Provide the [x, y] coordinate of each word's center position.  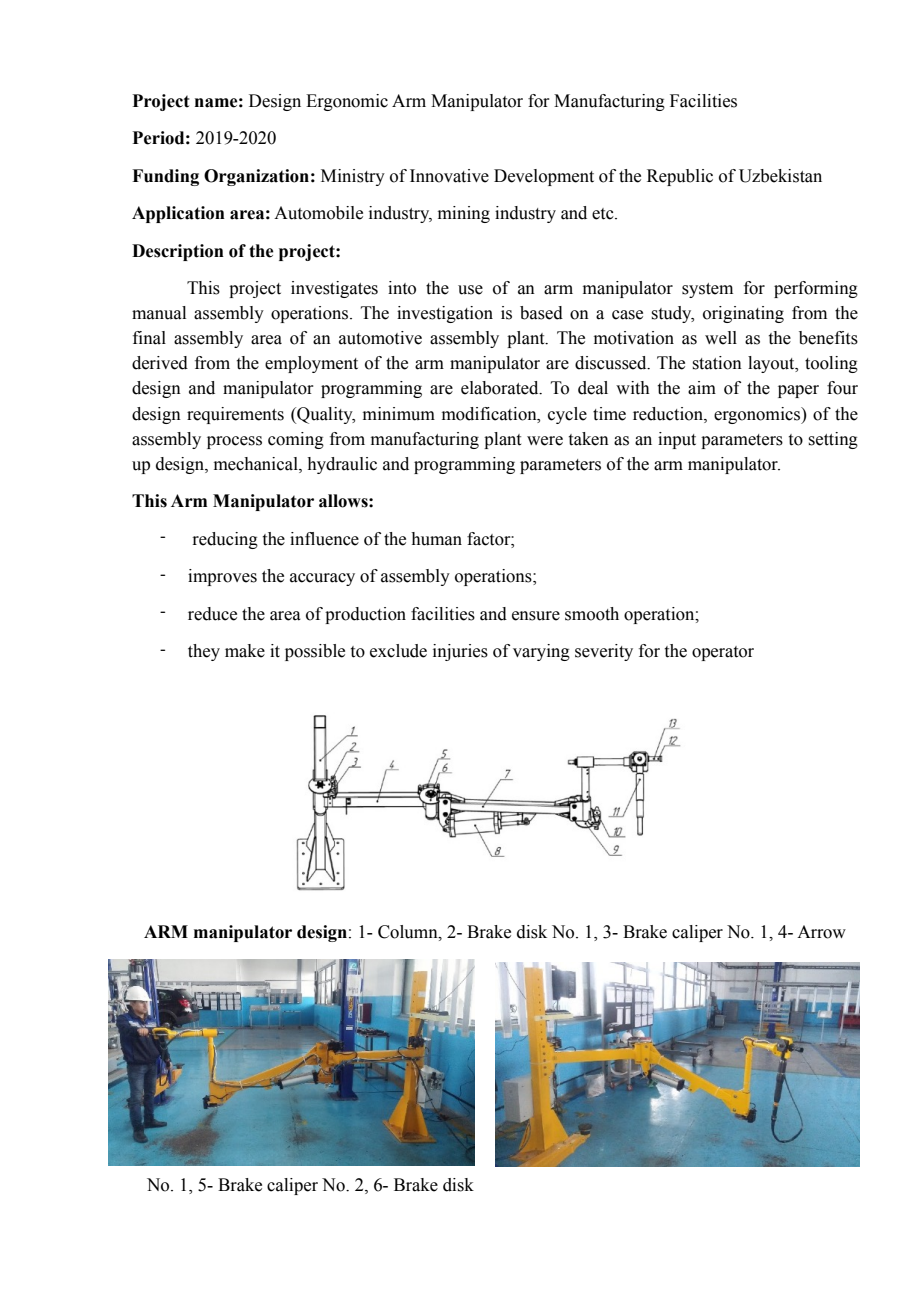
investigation [445, 314]
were [545, 441]
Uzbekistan [780, 176]
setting [833, 440]
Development [544, 177]
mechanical [257, 464]
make [245, 651]
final [149, 338]
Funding [165, 177]
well [721, 338]
